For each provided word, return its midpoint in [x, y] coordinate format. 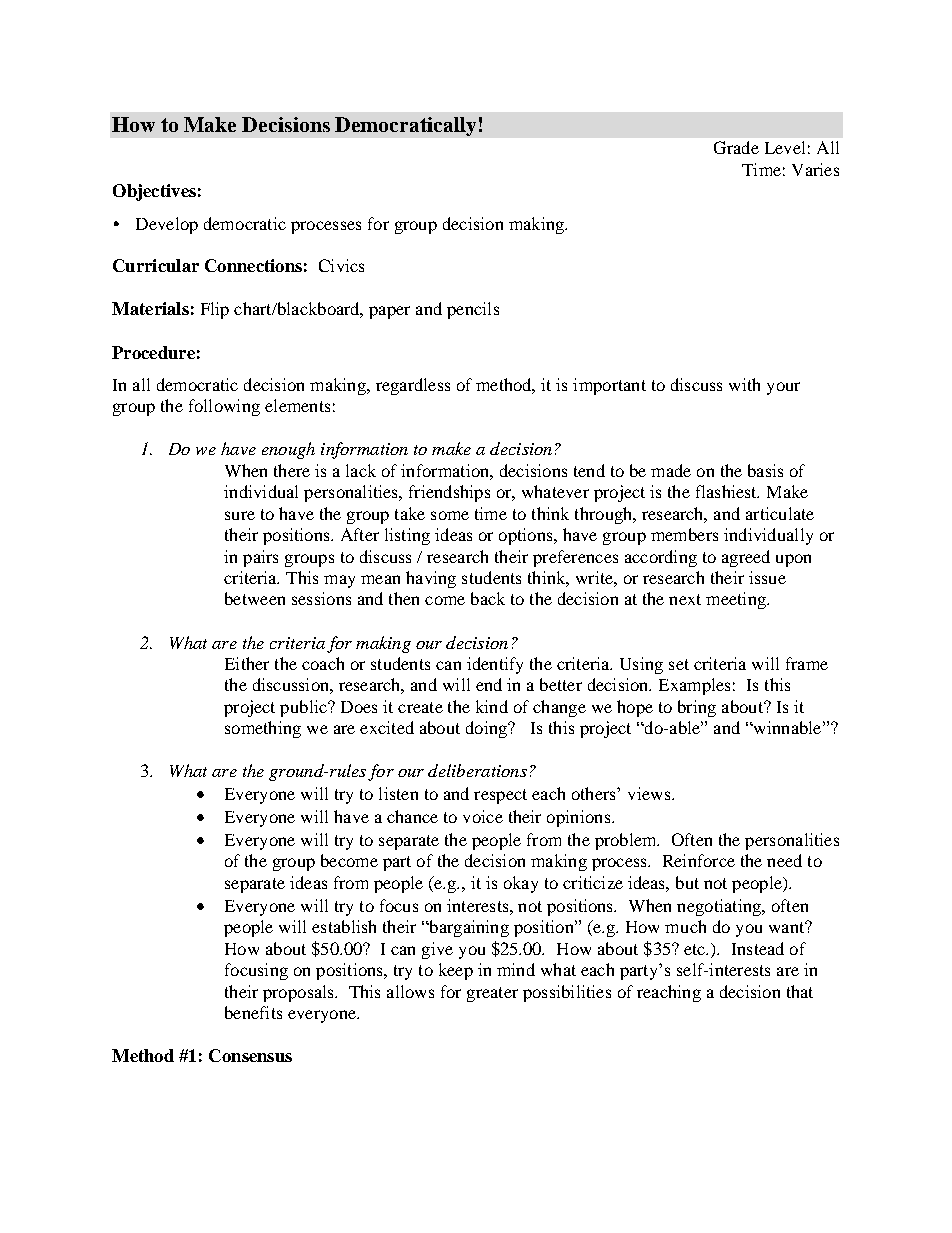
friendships [449, 493]
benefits [253, 1012]
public [304, 708]
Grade [736, 147]
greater [492, 994]
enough [288, 450]
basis [765, 470]
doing [487, 729]
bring [697, 708]
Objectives [154, 192]
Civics [341, 265]
